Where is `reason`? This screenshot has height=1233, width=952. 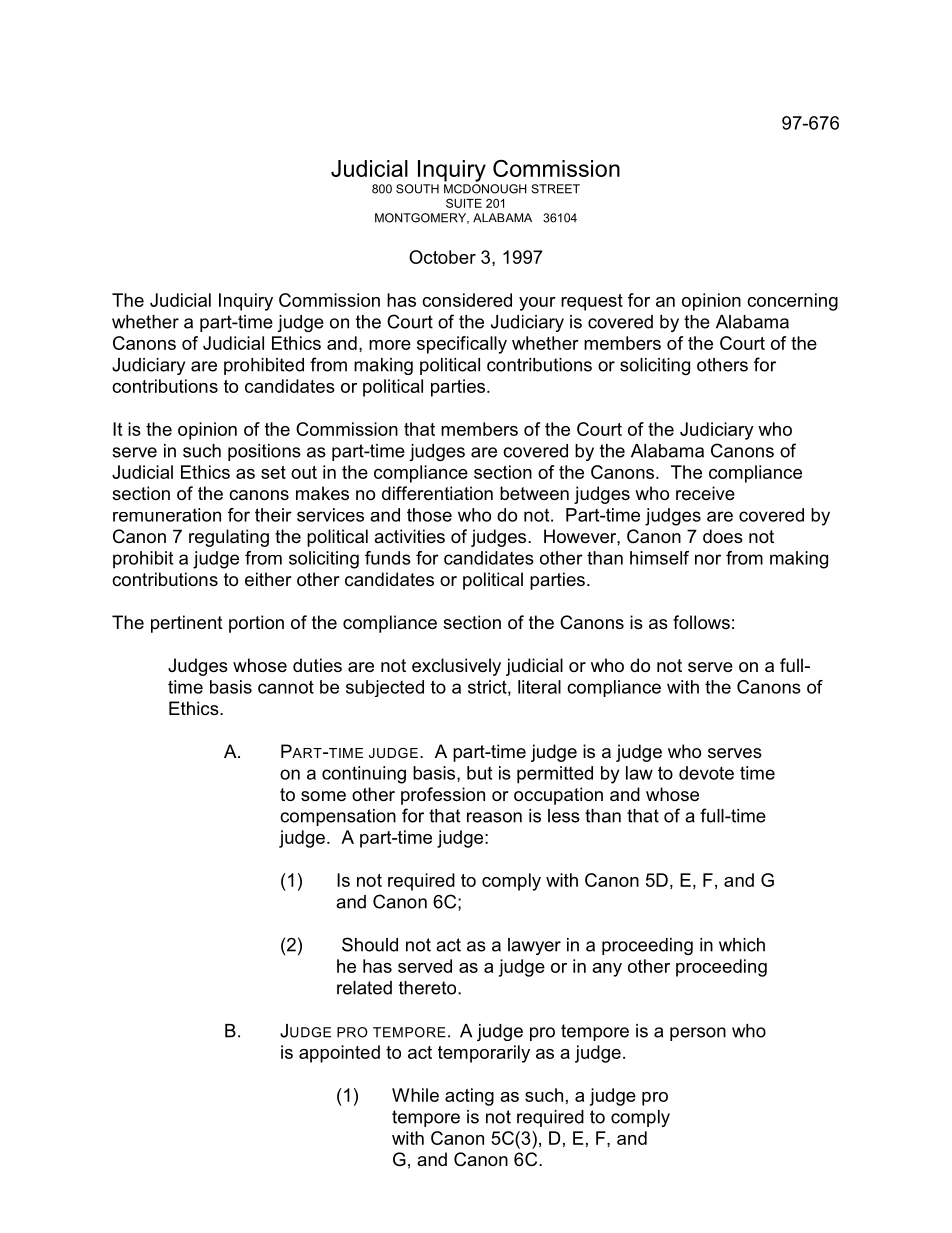 reason is located at coordinates (494, 817).
